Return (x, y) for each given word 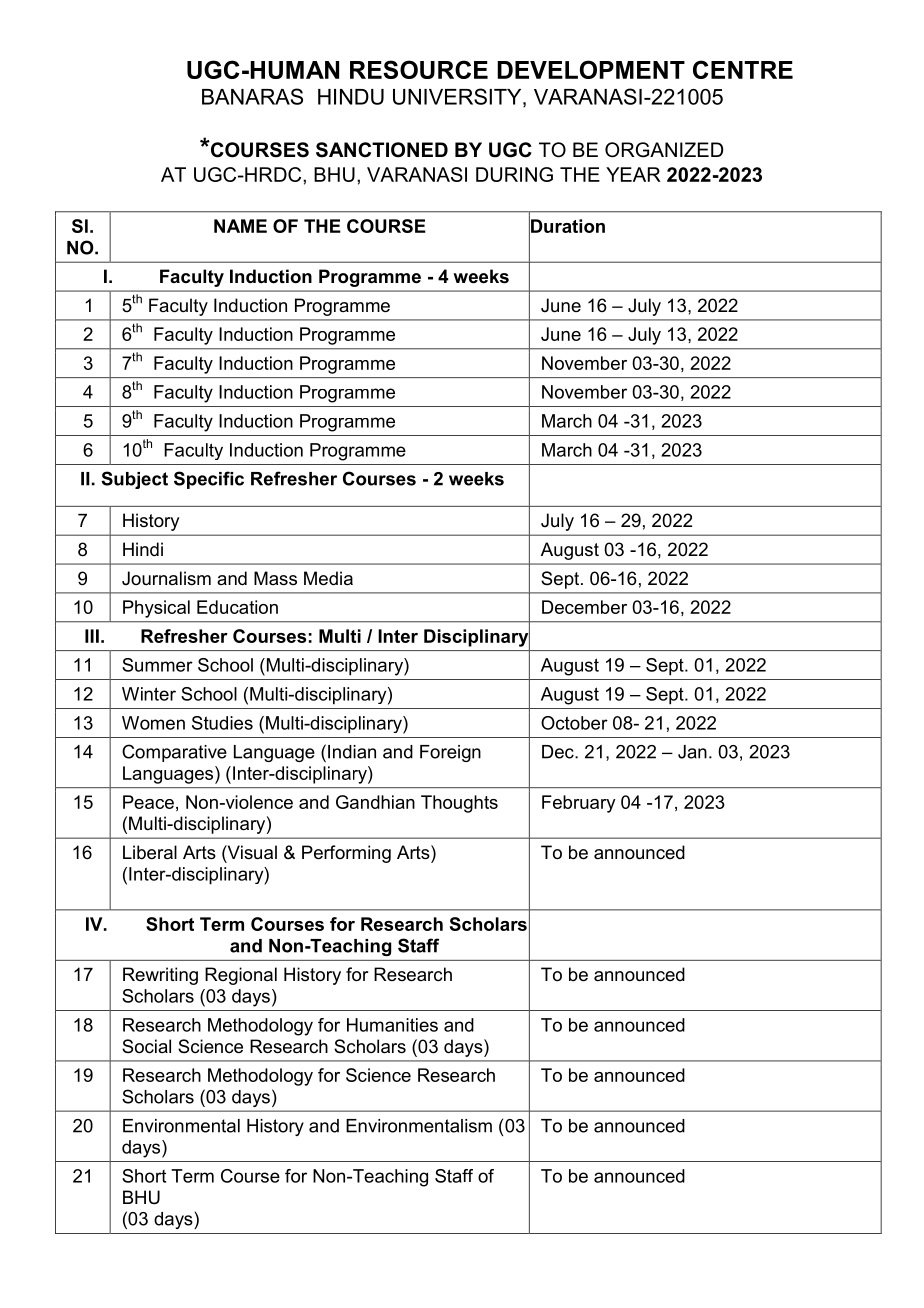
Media (328, 578)
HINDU (351, 97)
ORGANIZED (664, 150)
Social (146, 1046)
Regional (241, 976)
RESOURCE (419, 69)
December (584, 607)
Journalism (166, 578)
